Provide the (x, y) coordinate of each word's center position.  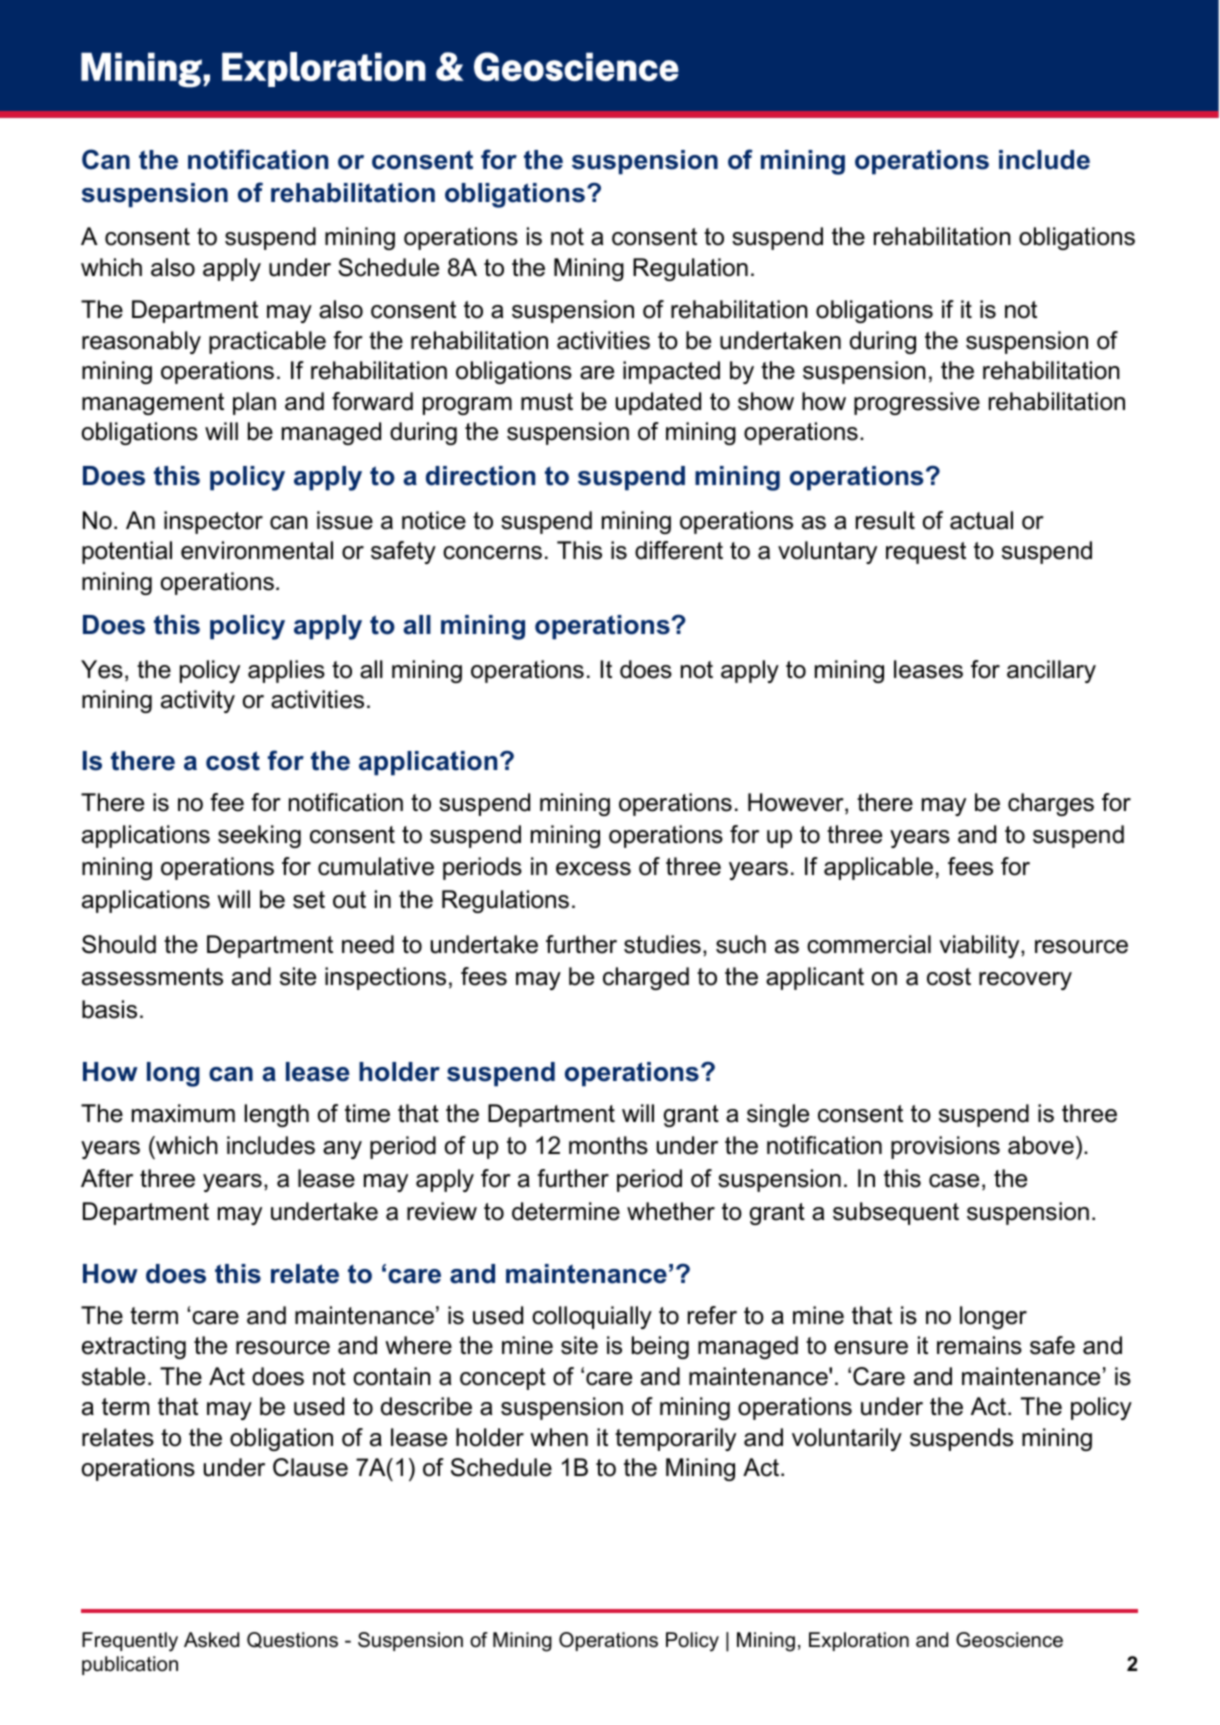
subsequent (896, 1213)
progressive (917, 403)
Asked (211, 1640)
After (107, 1178)
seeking (259, 836)
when (559, 1437)
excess (593, 869)
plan (254, 403)
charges (1051, 804)
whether (671, 1211)
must (547, 402)
